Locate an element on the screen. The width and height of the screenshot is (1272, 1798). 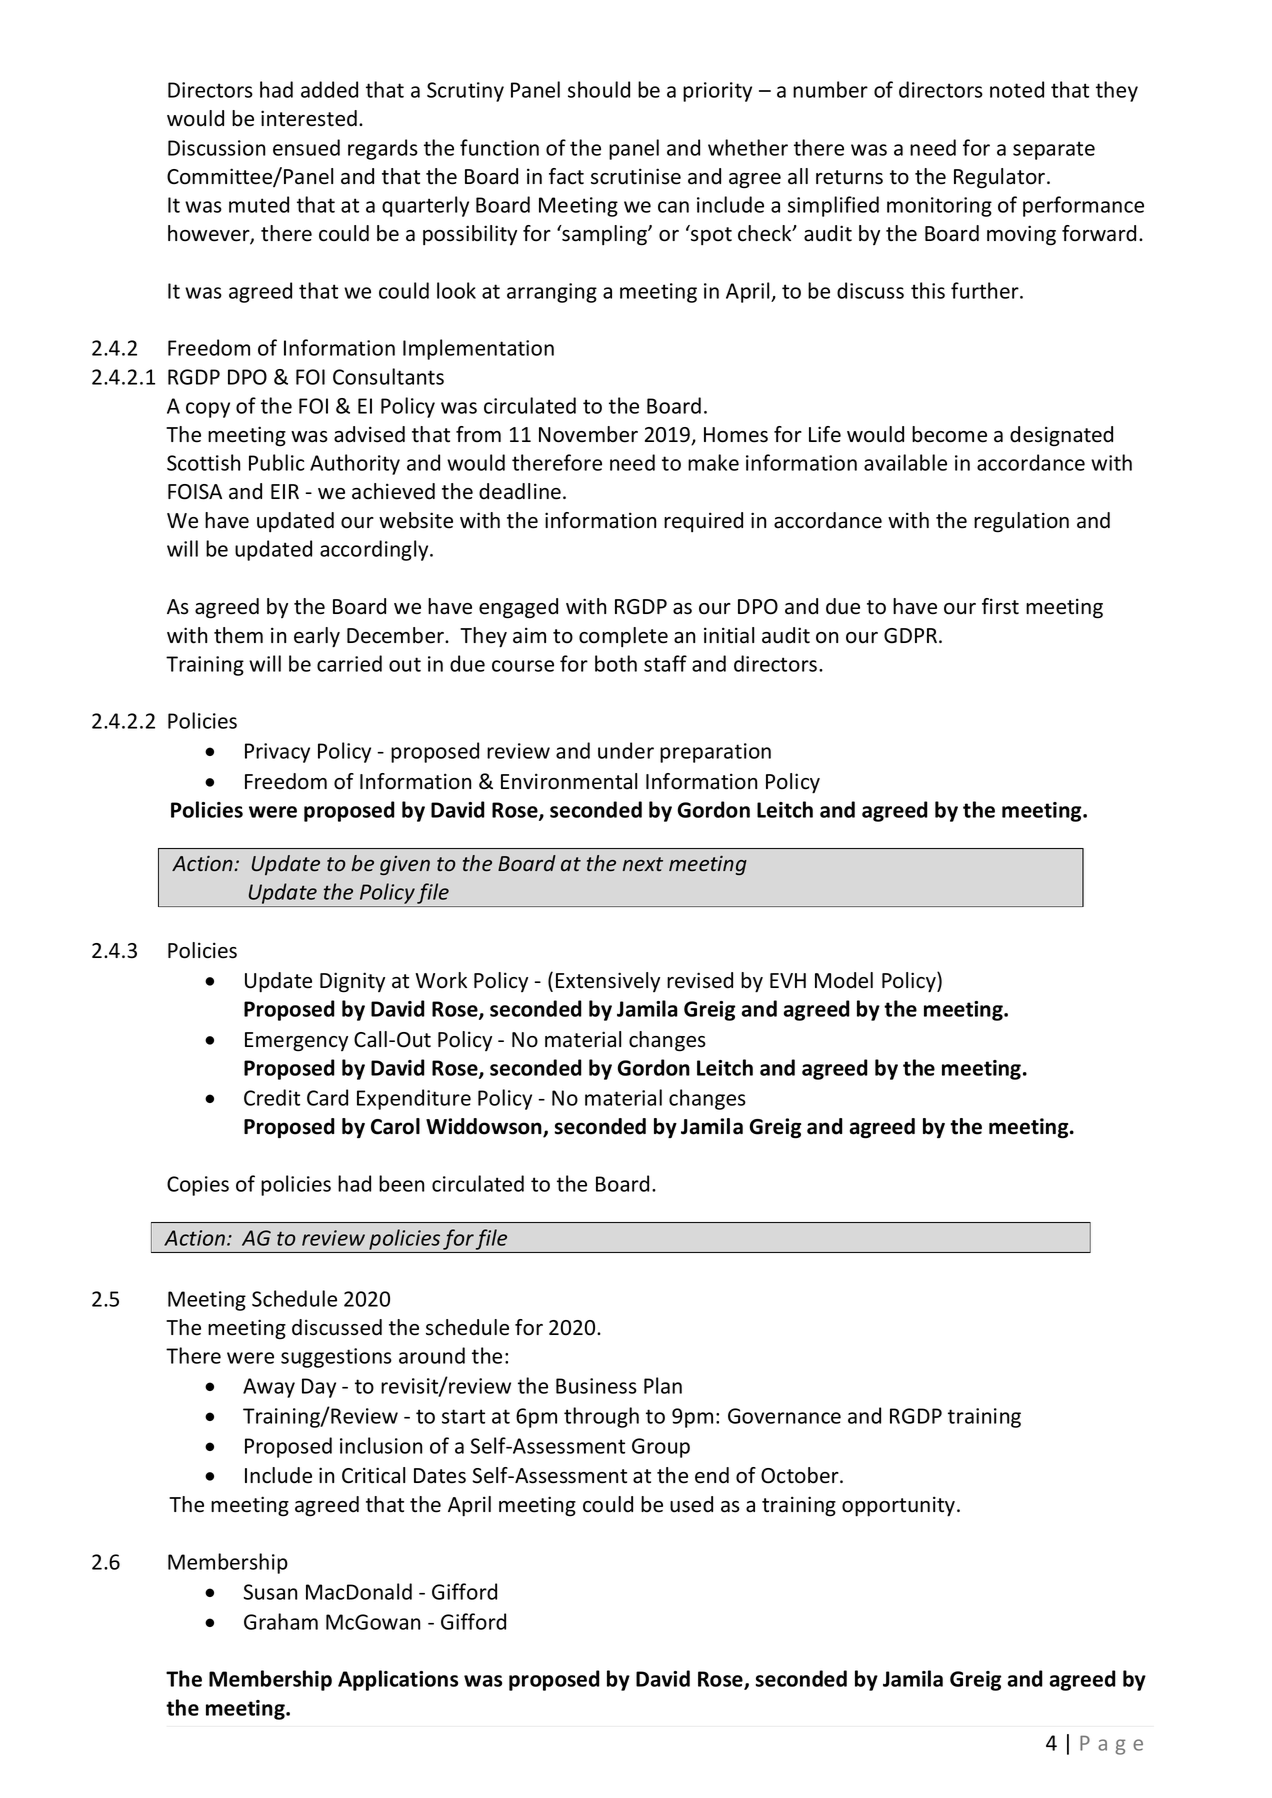
Model is located at coordinates (844, 980).
